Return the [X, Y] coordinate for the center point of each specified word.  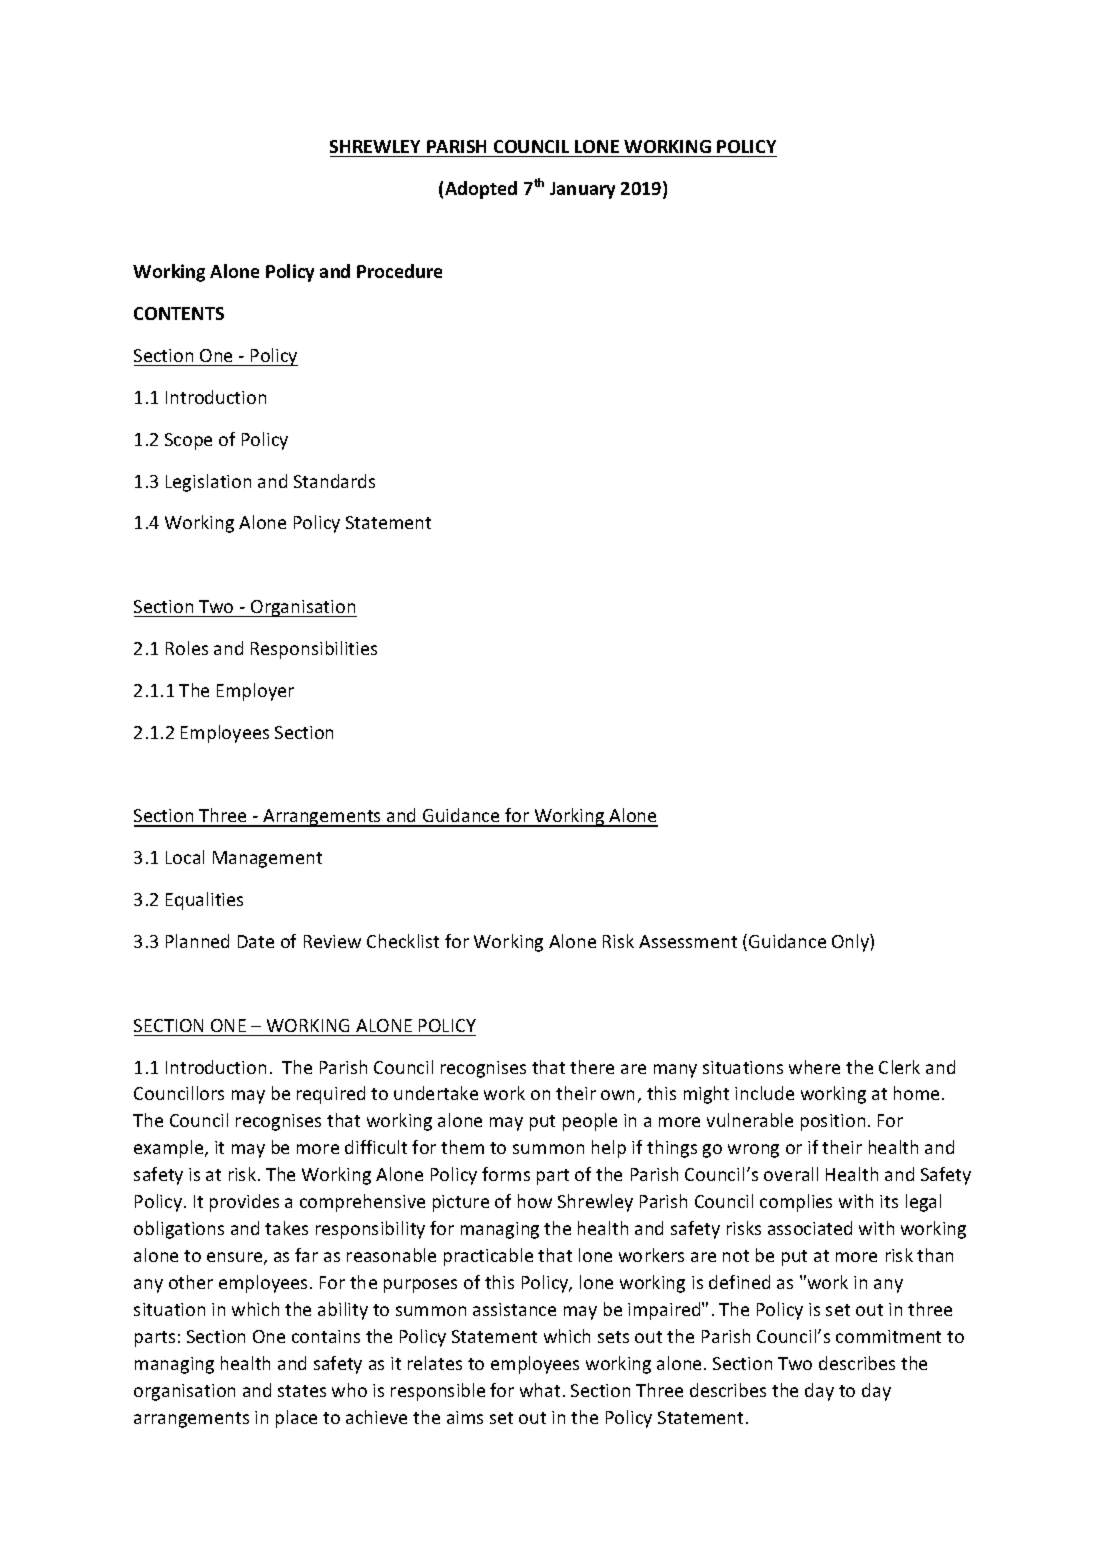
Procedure [399, 271]
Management [267, 859]
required [331, 1095]
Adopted [481, 190]
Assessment [688, 941]
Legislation [208, 483]
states [302, 1391]
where [814, 1067]
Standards [334, 481]
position [833, 1122]
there [592, 1067]
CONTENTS [179, 313]
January [582, 190]
